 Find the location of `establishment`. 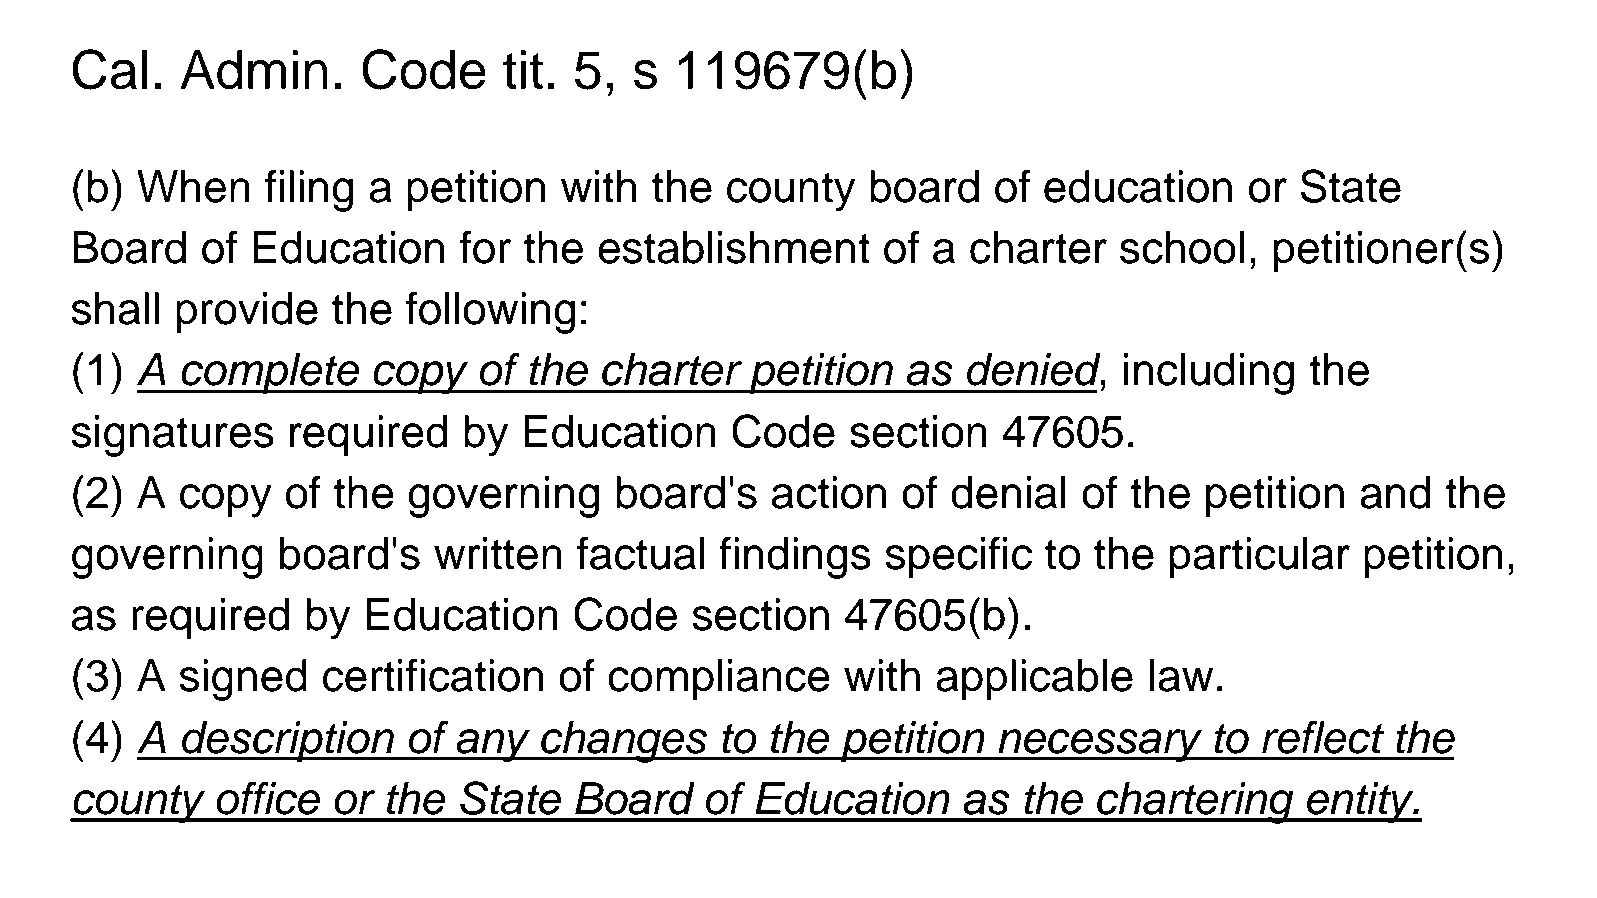

establishment is located at coordinates (734, 247).
